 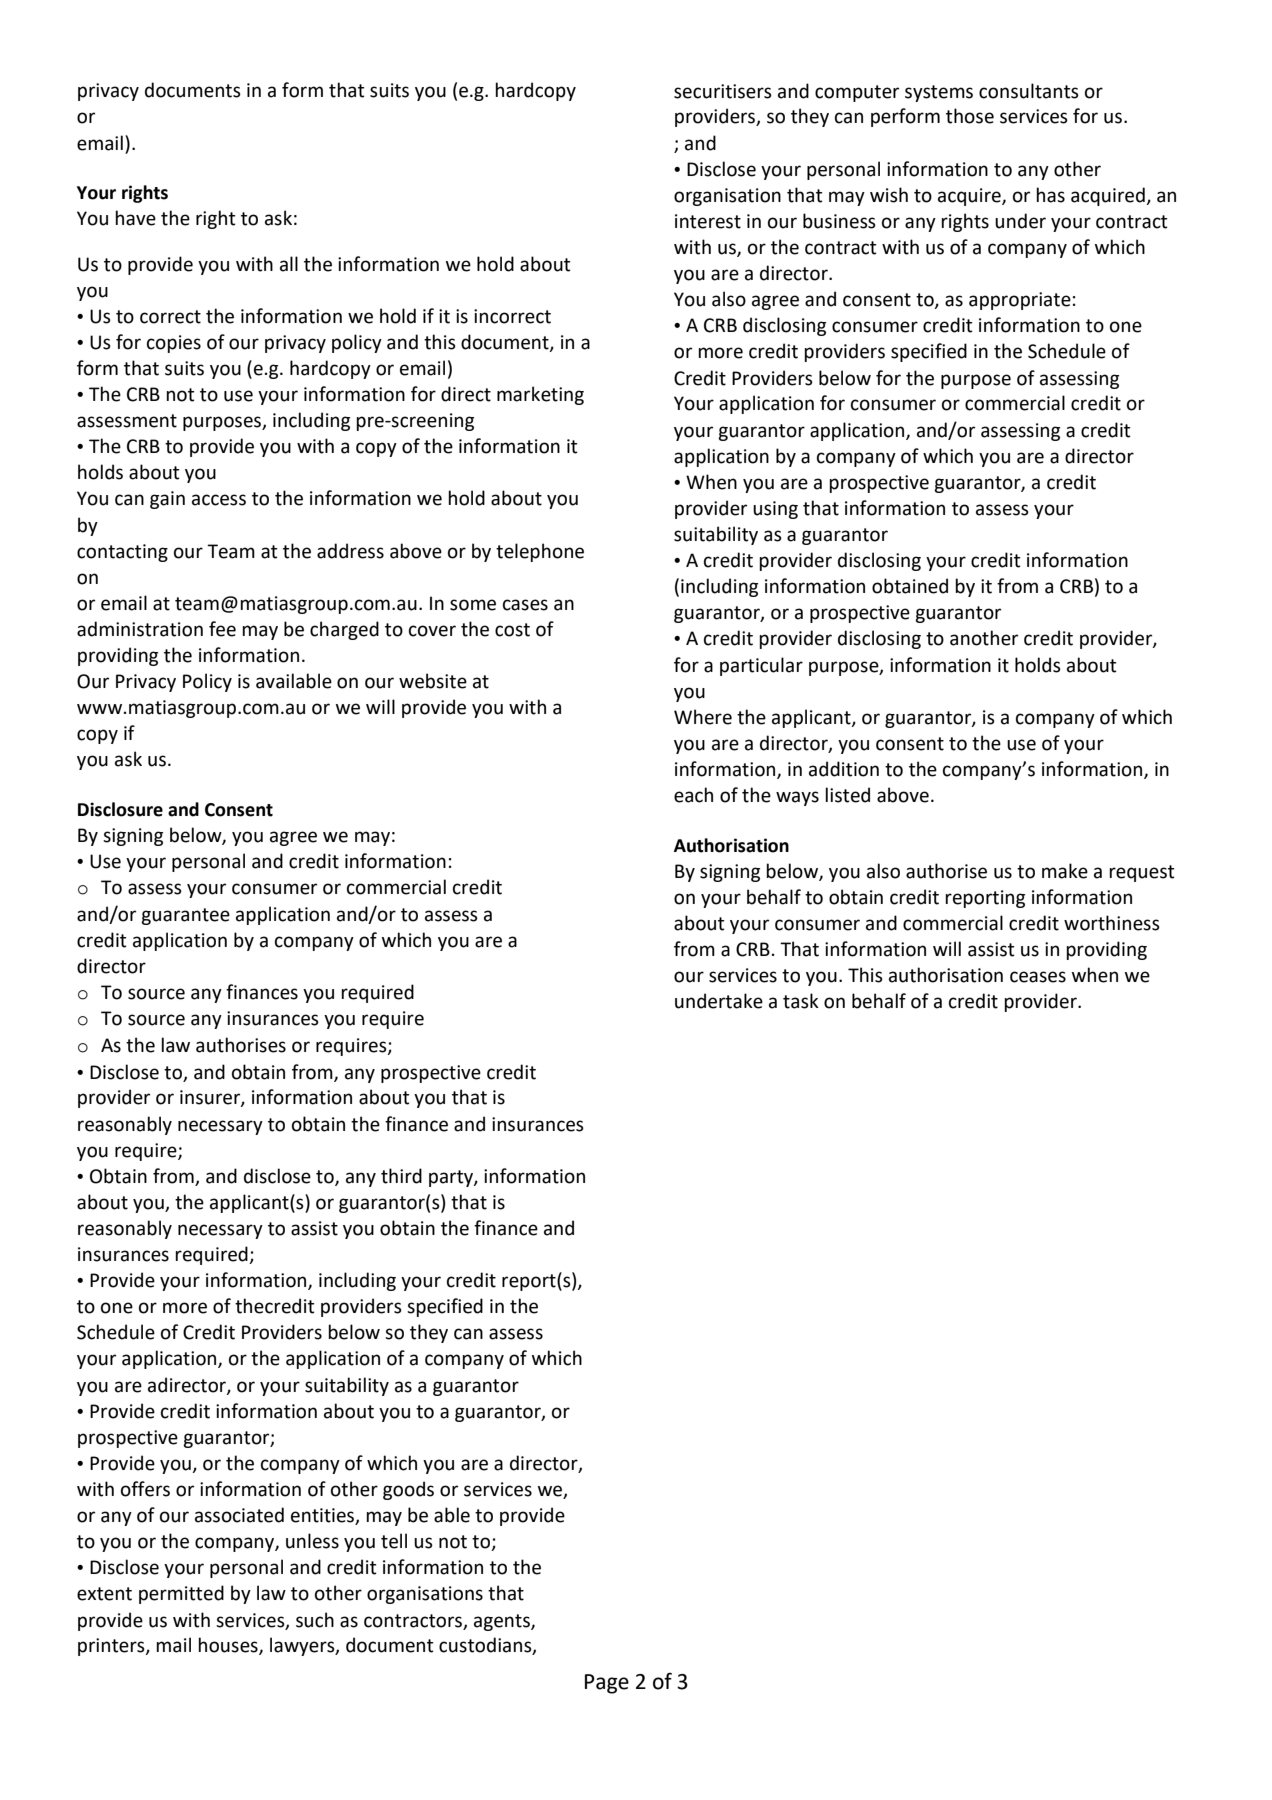 I want to click on have, so click(x=135, y=218).
